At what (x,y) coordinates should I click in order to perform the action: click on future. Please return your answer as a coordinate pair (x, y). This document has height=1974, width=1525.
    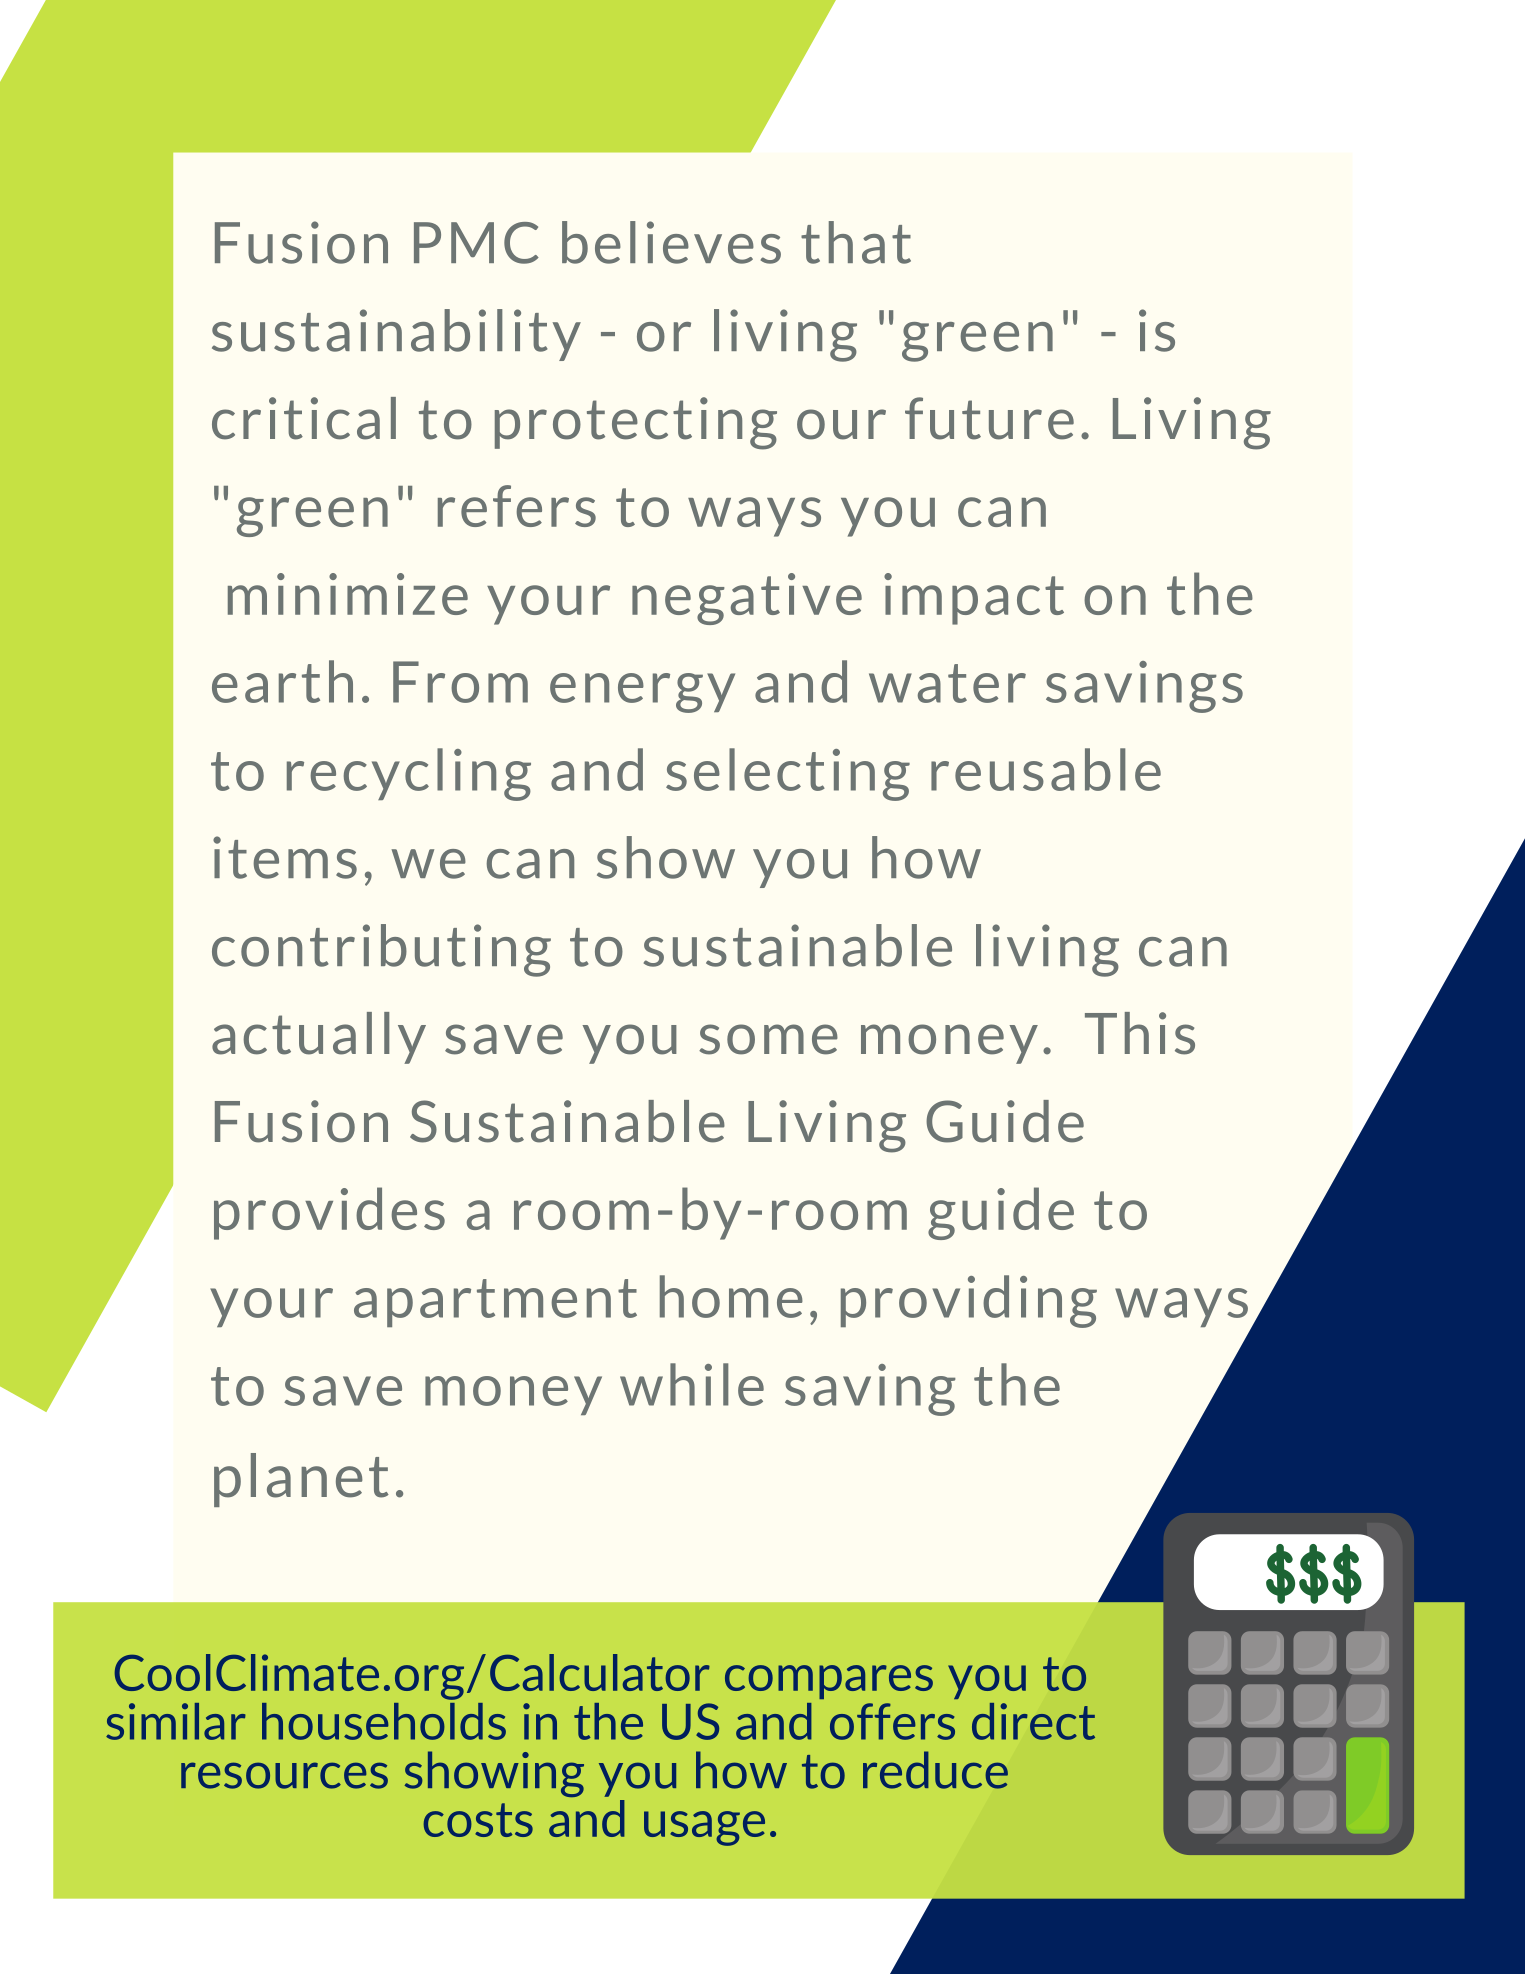
    Looking at the image, I should click on (989, 418).
